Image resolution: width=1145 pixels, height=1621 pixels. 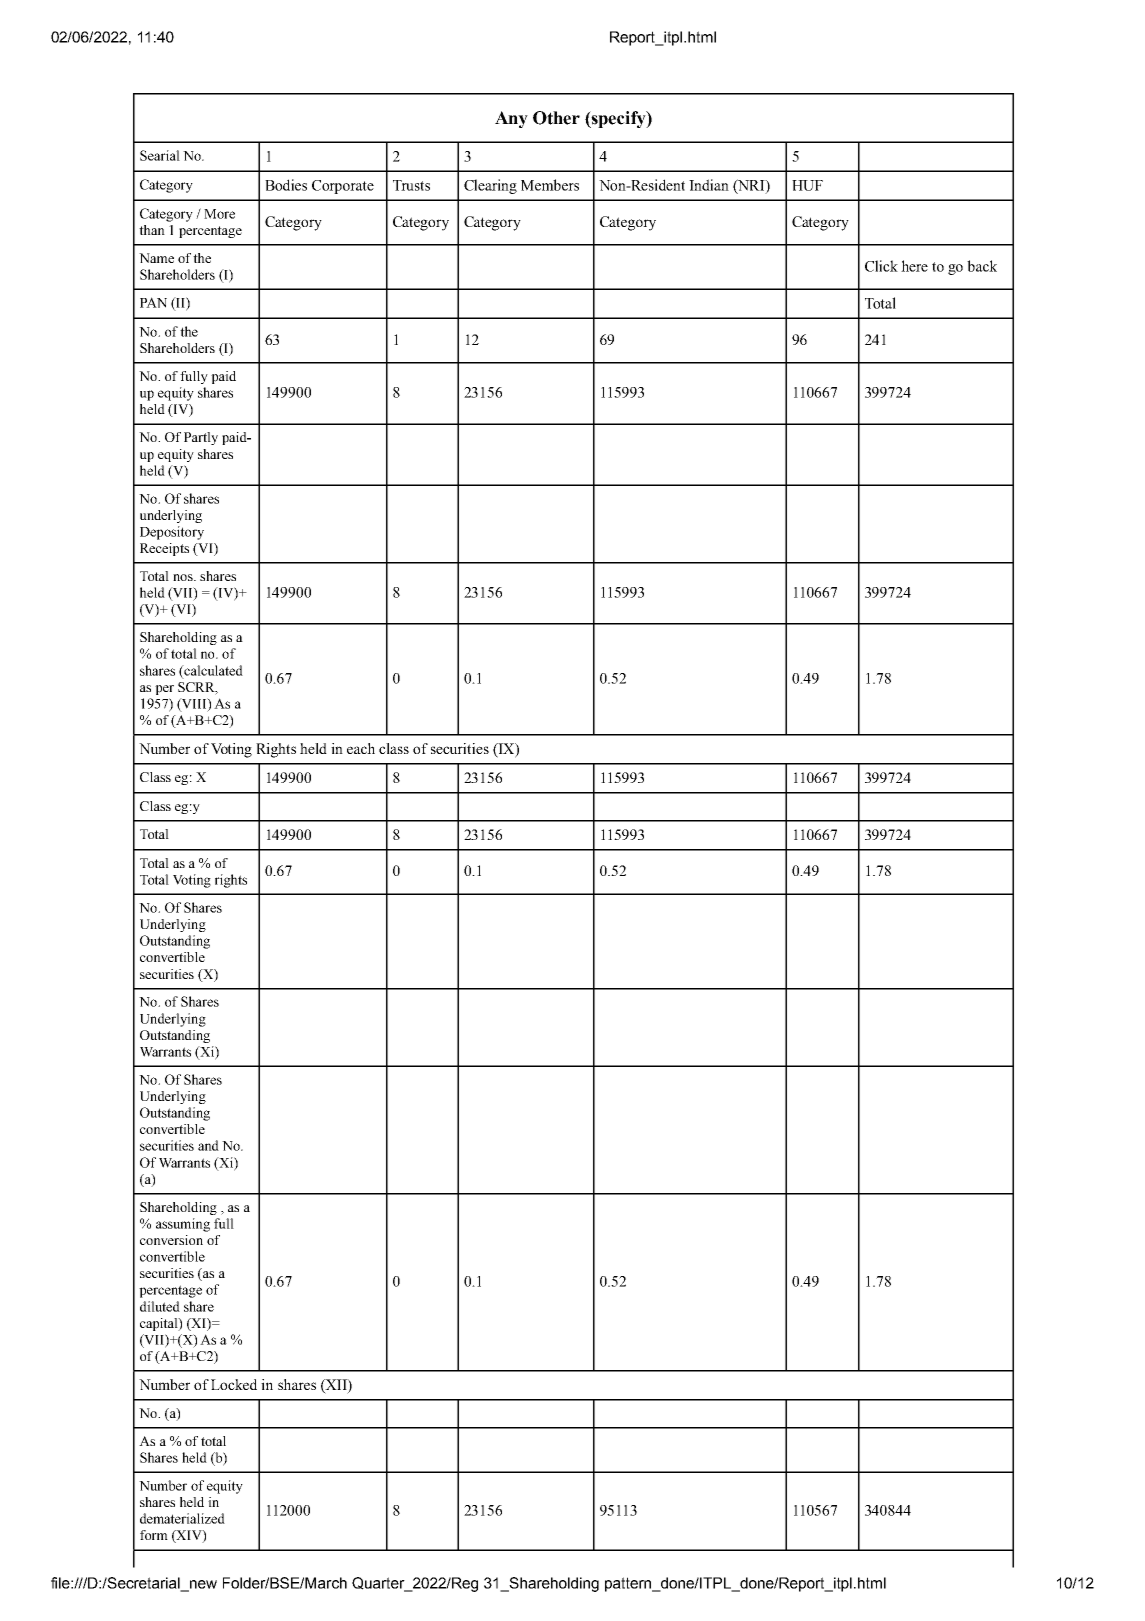 What do you see at coordinates (183, 1225) in the screenshot?
I see `assuming` at bounding box center [183, 1225].
